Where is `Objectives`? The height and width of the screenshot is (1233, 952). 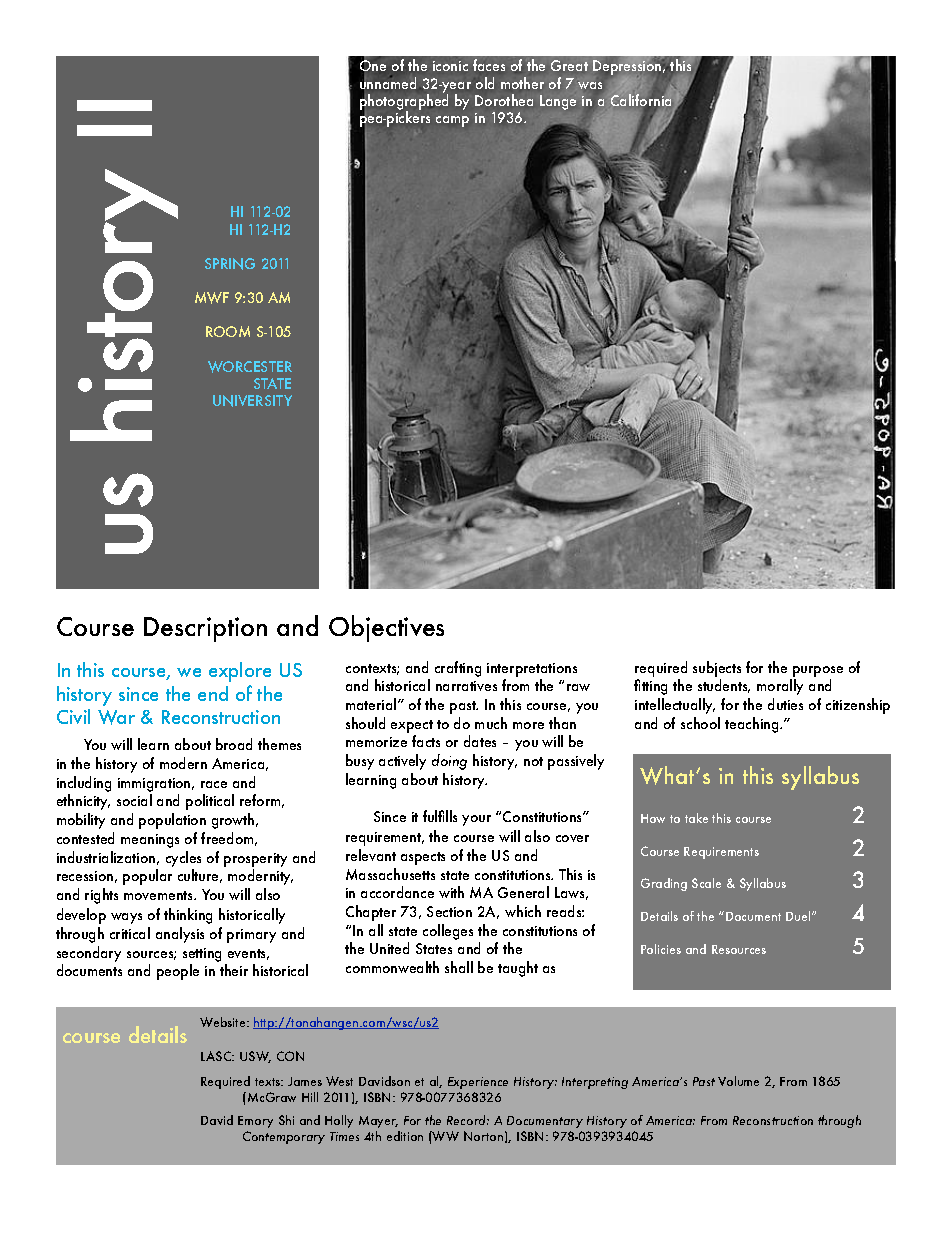
Objectives is located at coordinates (386, 628).
